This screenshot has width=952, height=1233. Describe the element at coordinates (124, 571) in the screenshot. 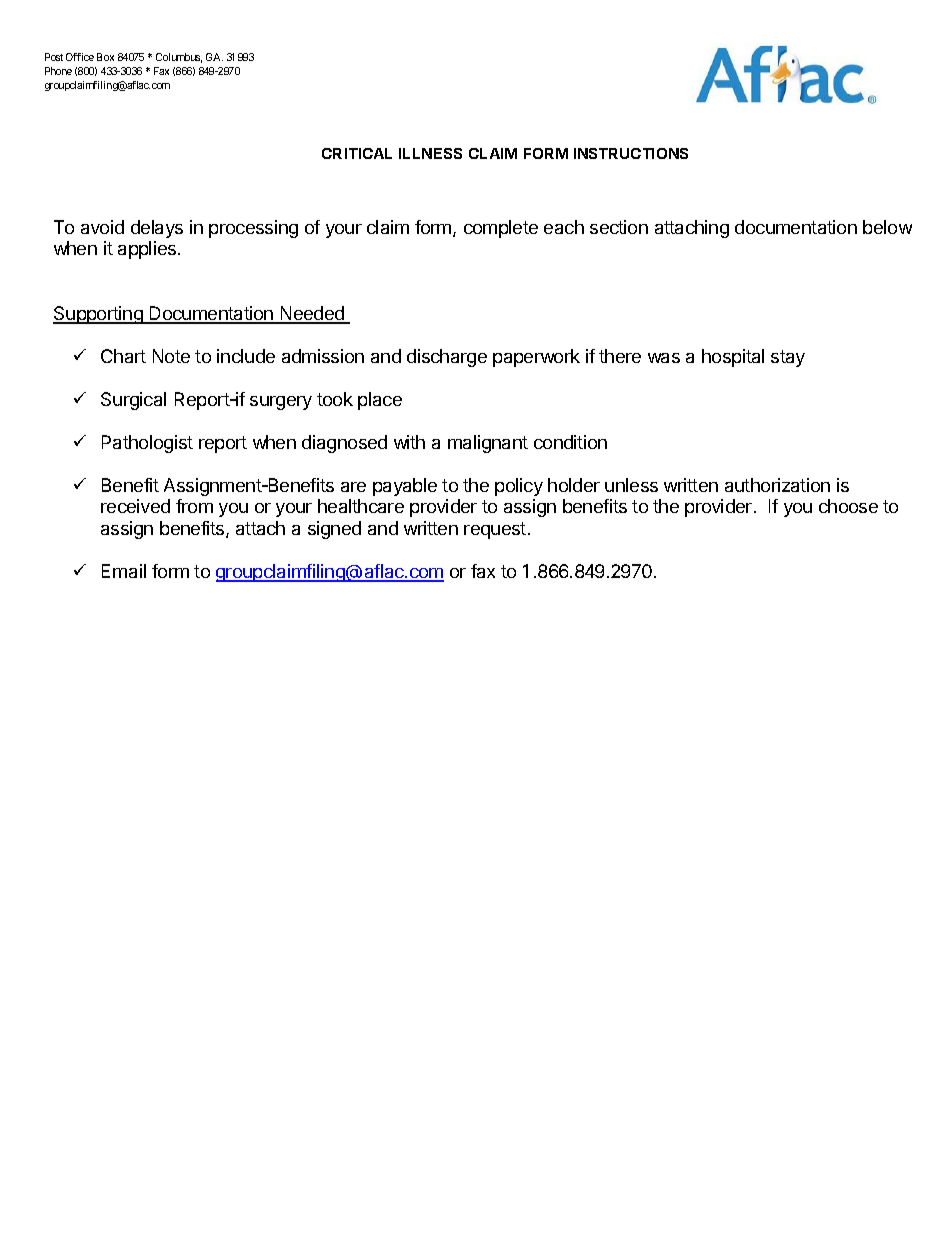

I see `Email` at that location.
